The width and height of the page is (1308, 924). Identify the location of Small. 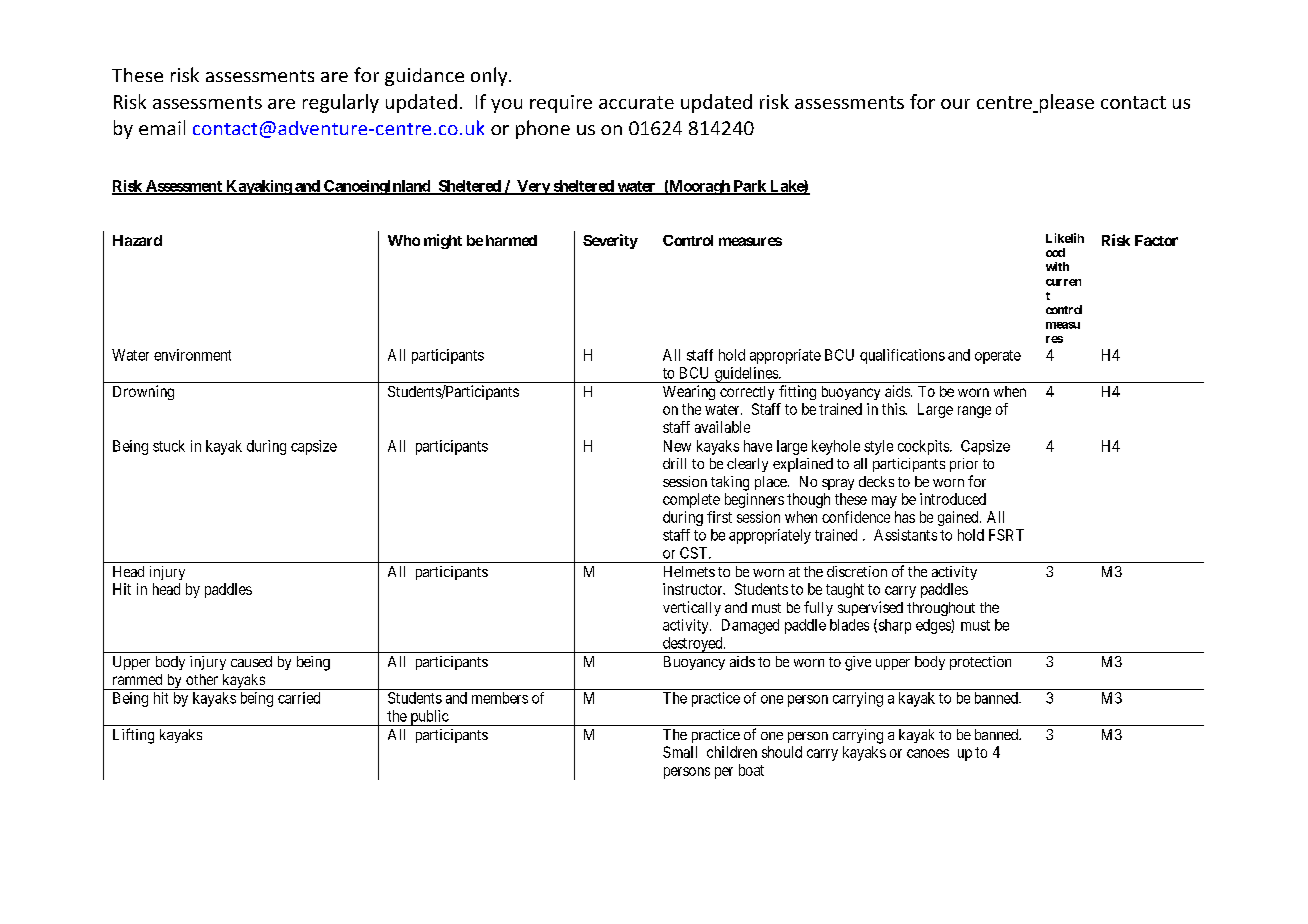
(680, 752).
